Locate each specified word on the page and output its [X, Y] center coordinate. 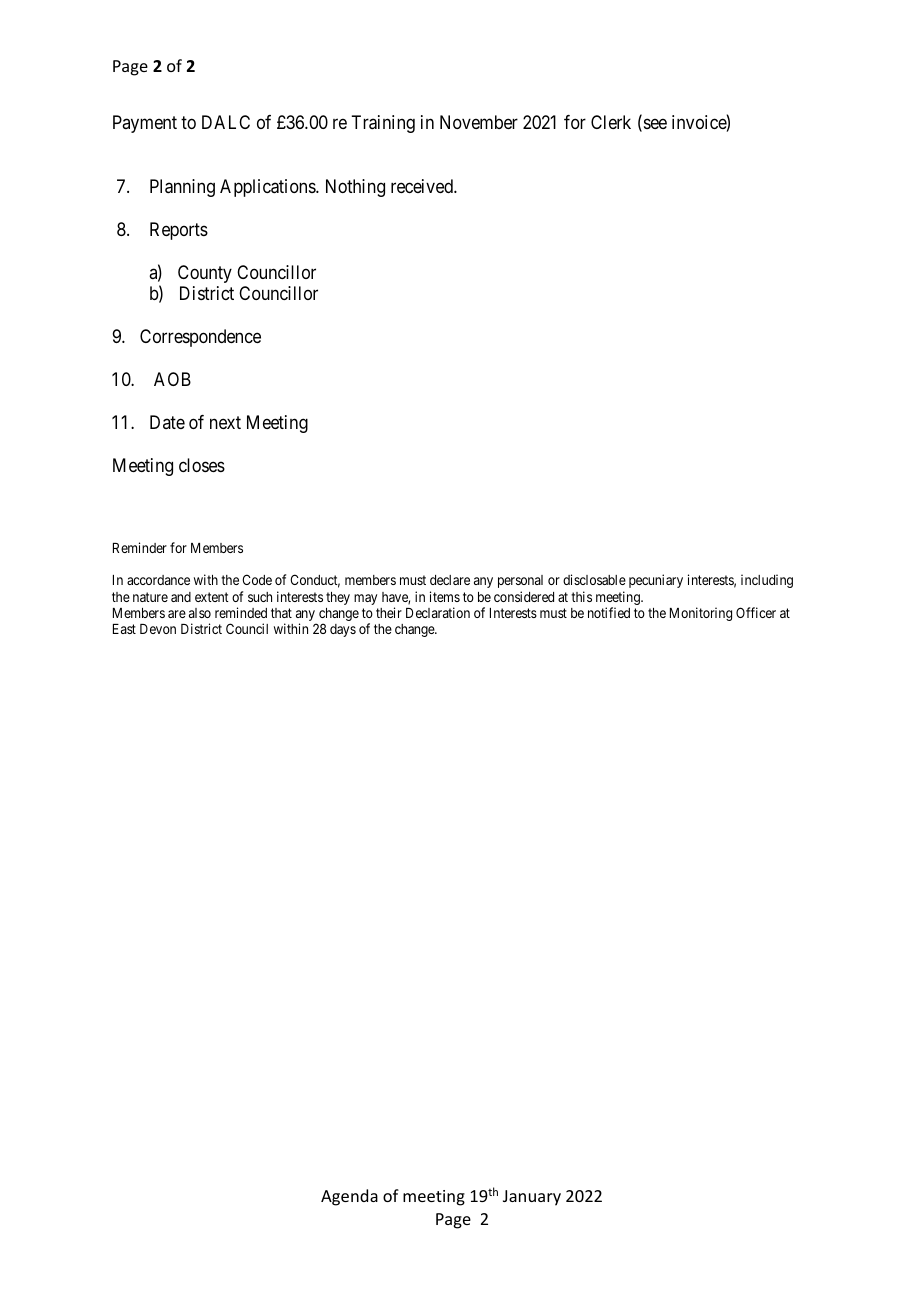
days [343, 630]
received [423, 186]
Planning [182, 188]
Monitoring [701, 614]
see [654, 125]
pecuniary [656, 581]
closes [202, 465]
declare [450, 580]
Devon [158, 629]
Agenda [349, 1197]
